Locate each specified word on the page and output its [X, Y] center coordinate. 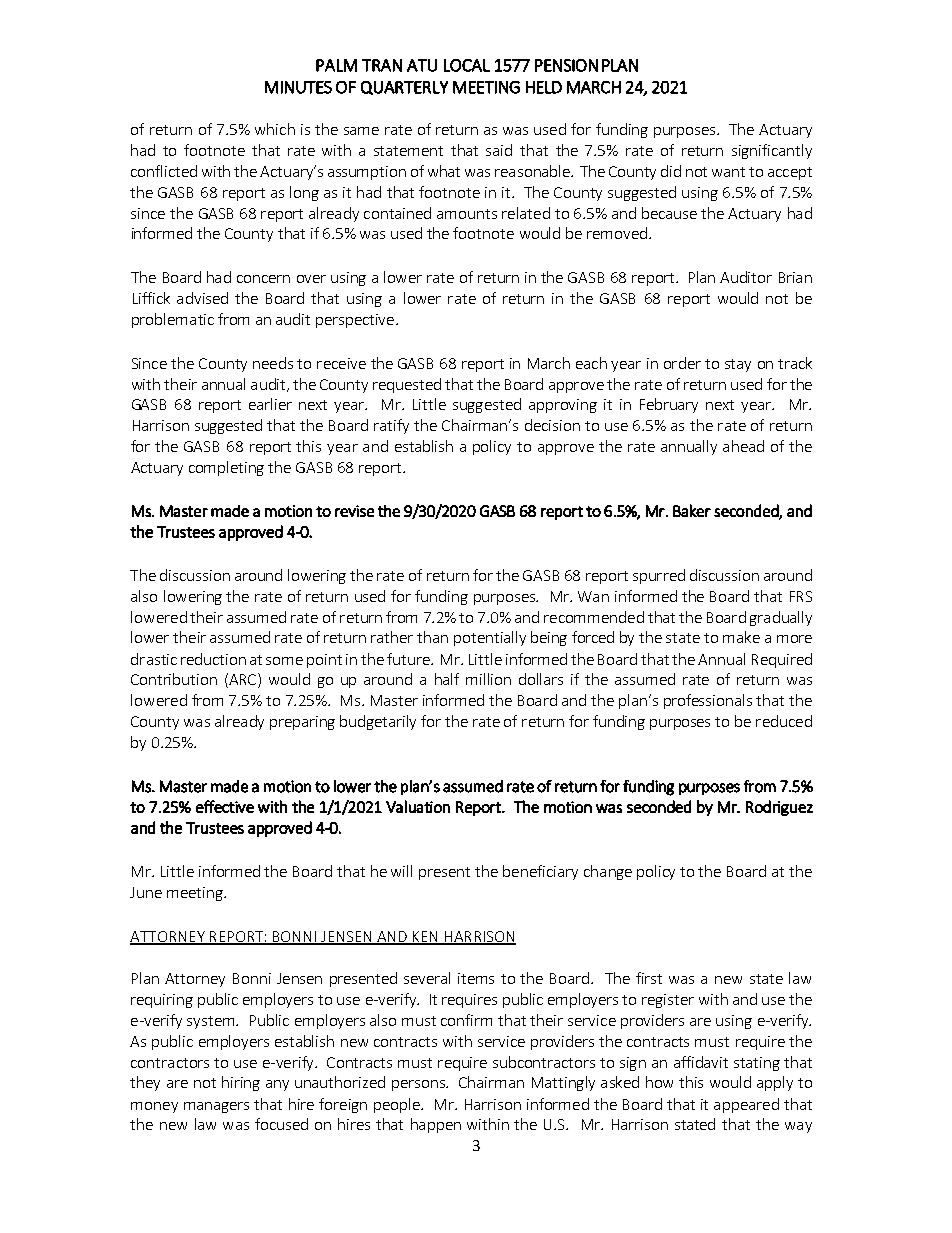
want [728, 172]
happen [436, 1125]
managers [216, 1107]
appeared [746, 1105]
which [275, 129]
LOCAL [467, 65]
